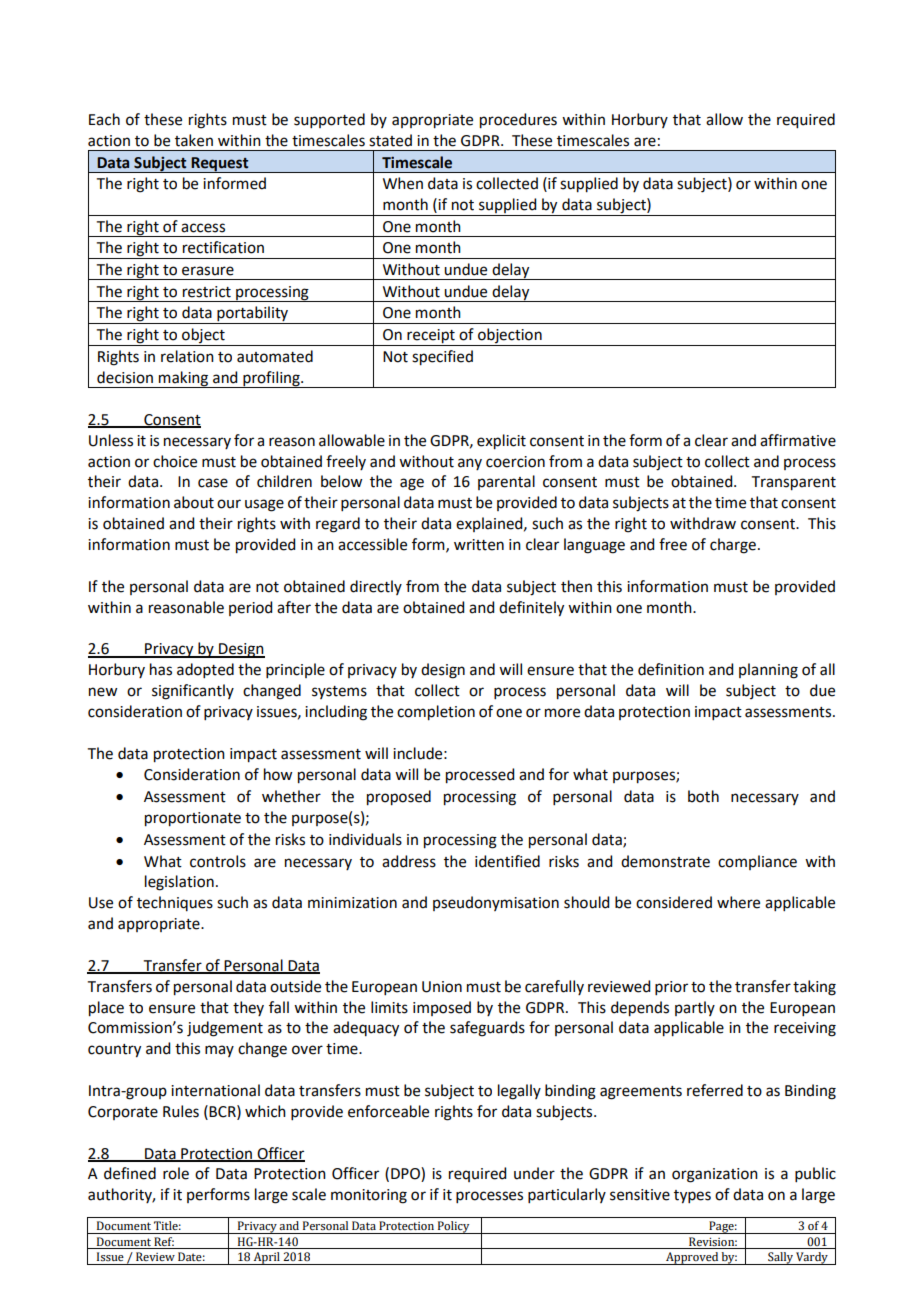 Image resolution: width=924 pixels, height=1308 pixels. I want to click on DPO, so click(406, 1174).
